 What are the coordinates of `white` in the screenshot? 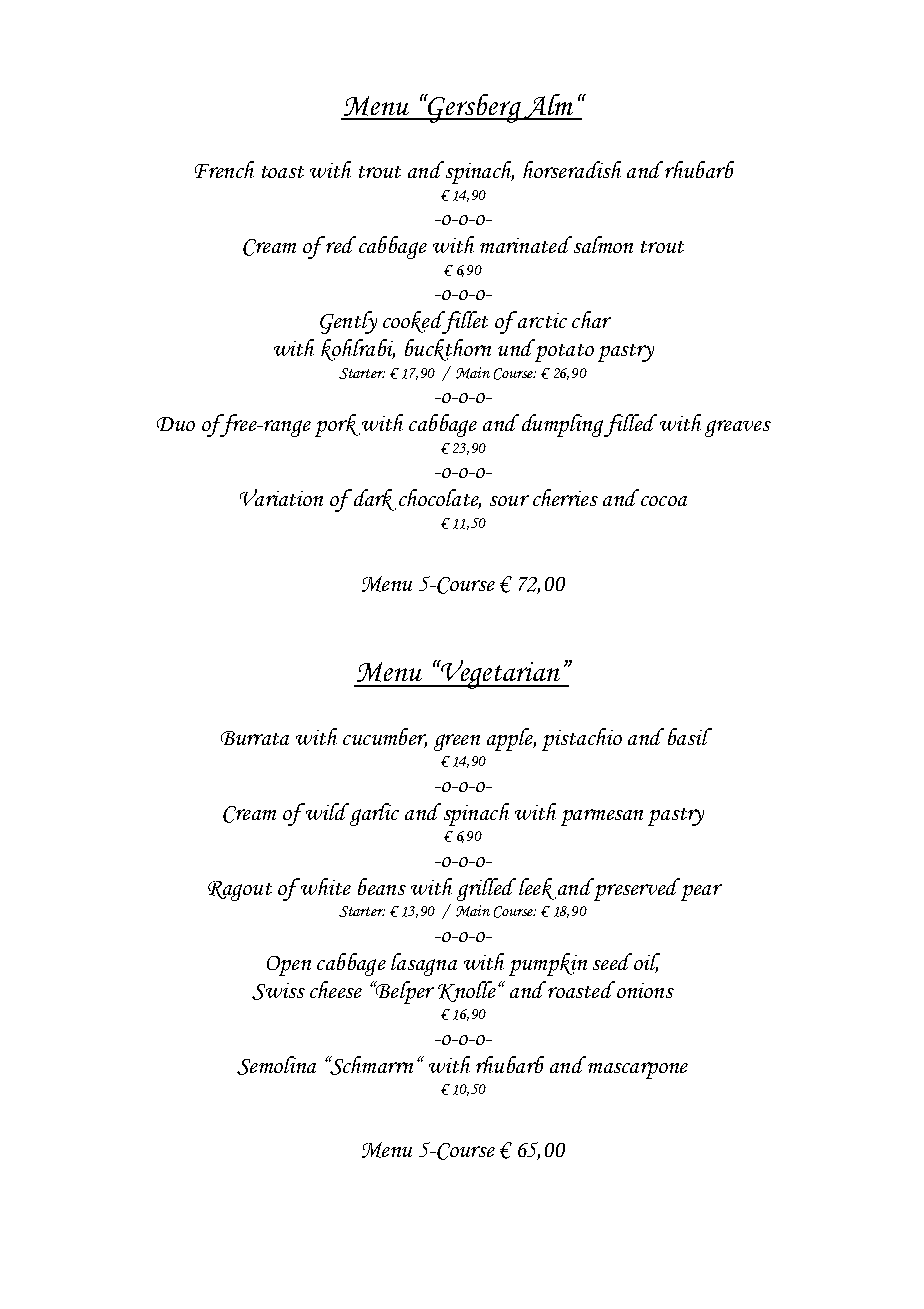 It's located at (325, 886).
